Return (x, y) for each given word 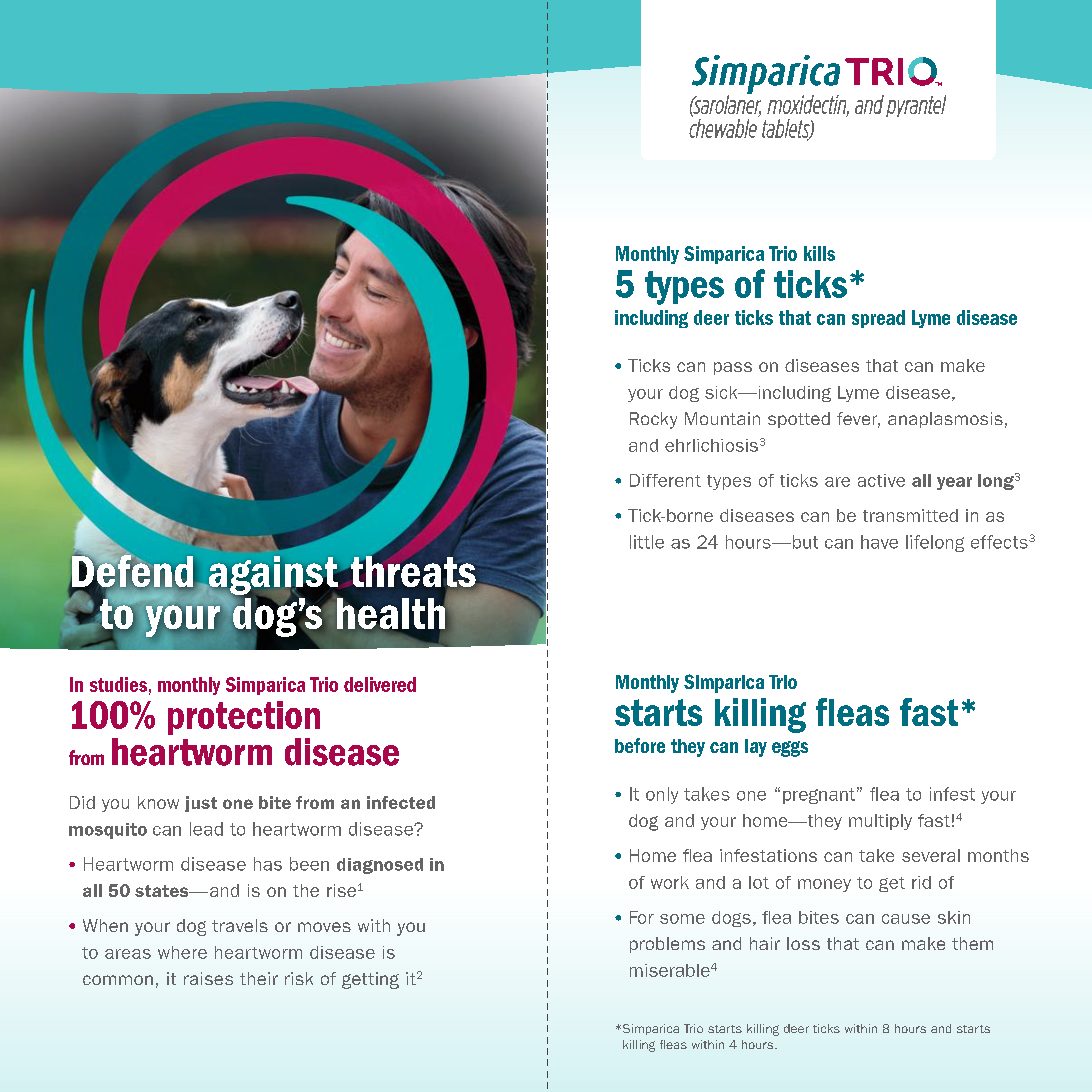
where (182, 952)
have (879, 542)
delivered (380, 684)
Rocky (653, 420)
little (647, 542)
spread (878, 319)
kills (819, 253)
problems (667, 945)
